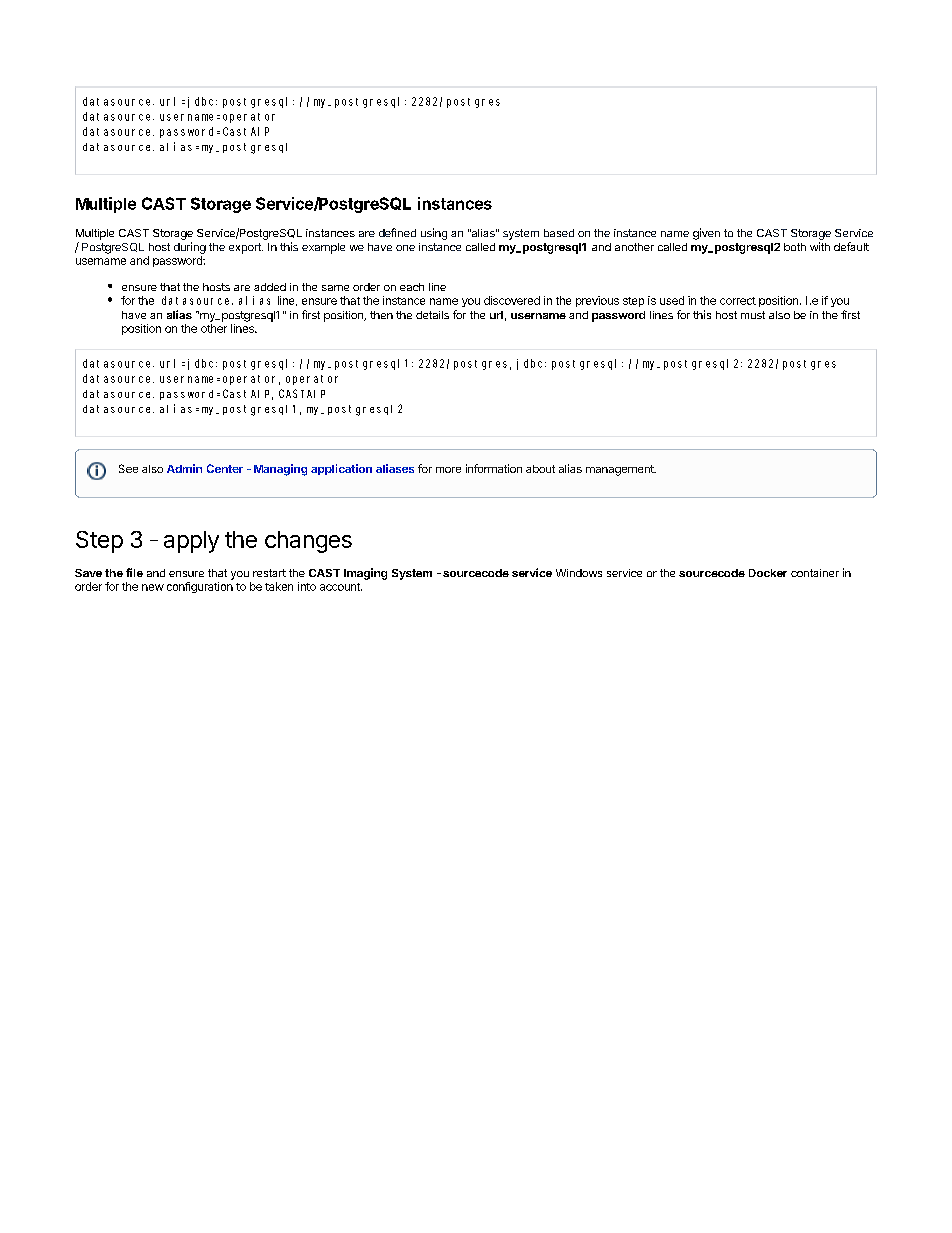 The width and height of the screenshot is (952, 1233). What do you see at coordinates (621, 470) in the screenshot?
I see `management` at bounding box center [621, 470].
